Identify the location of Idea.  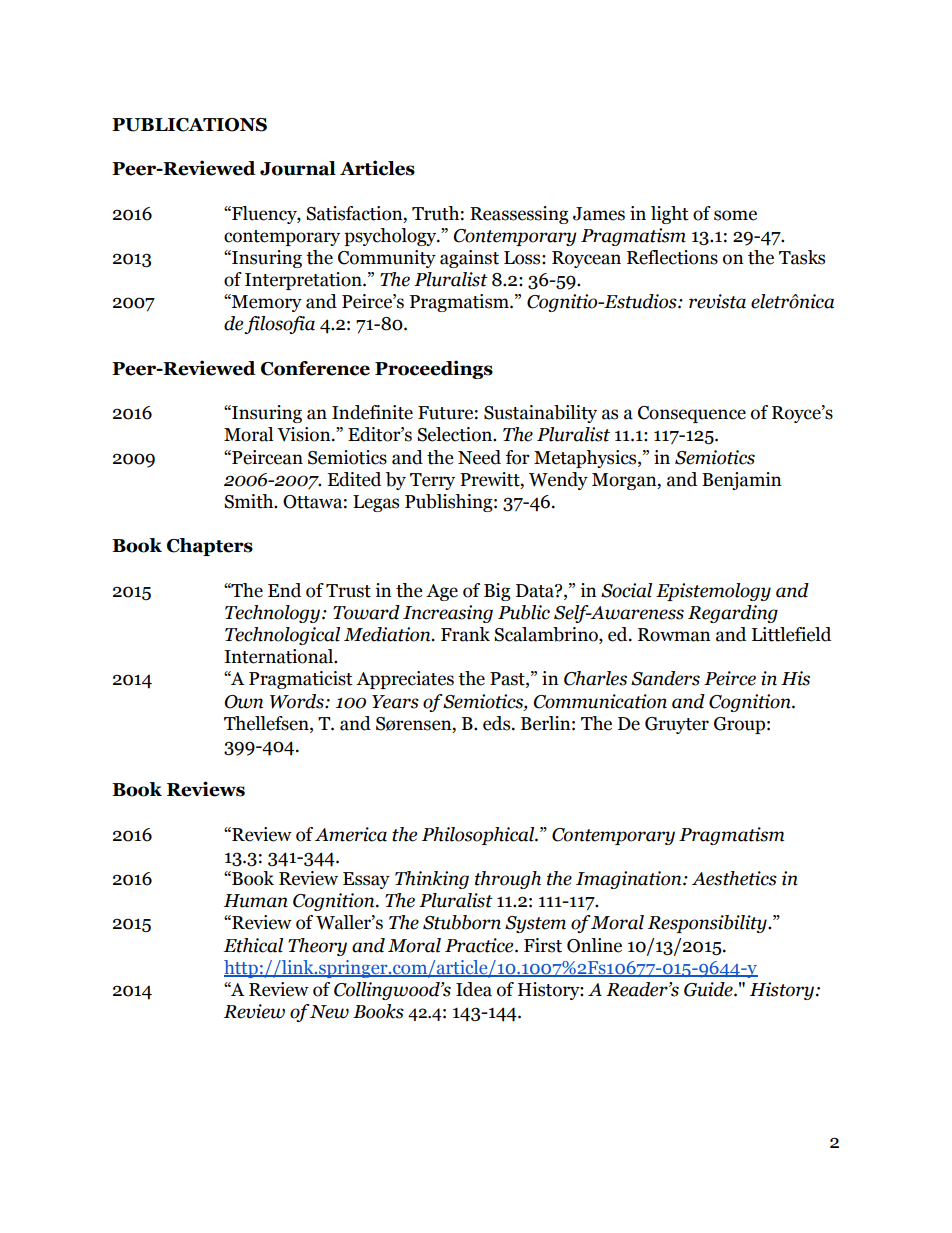
(474, 989).
